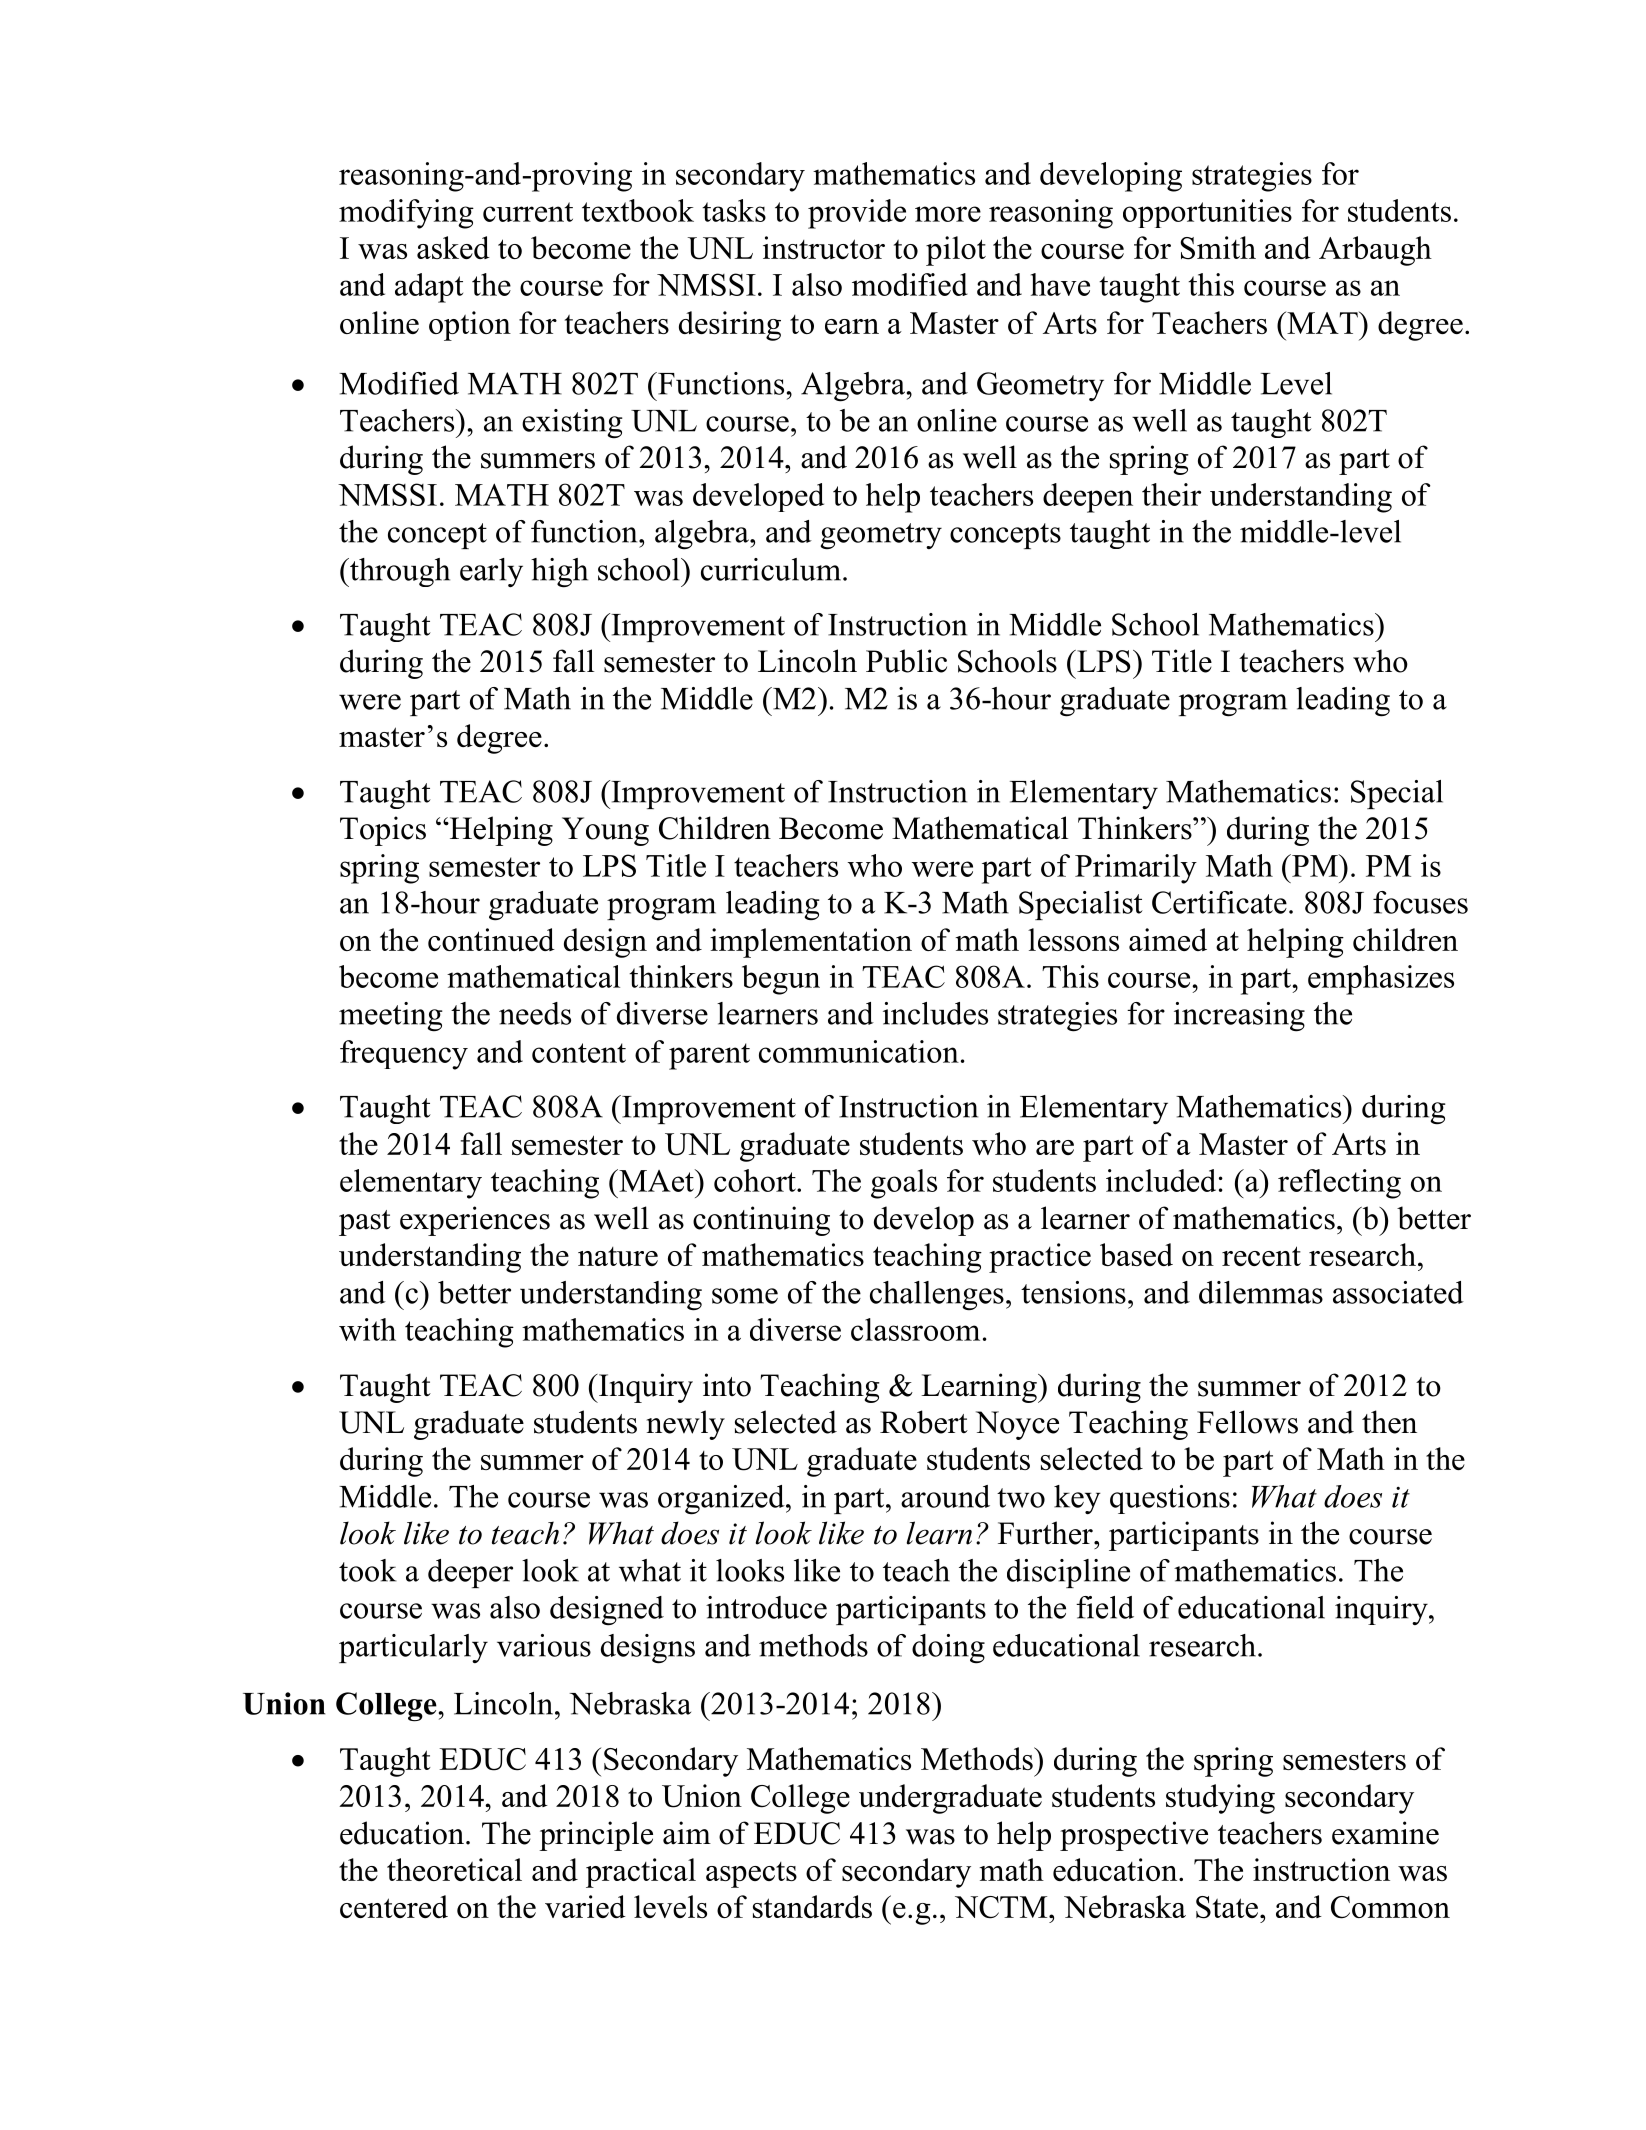  Describe the element at coordinates (454, 1869) in the document. I see `theoretical` at that location.
